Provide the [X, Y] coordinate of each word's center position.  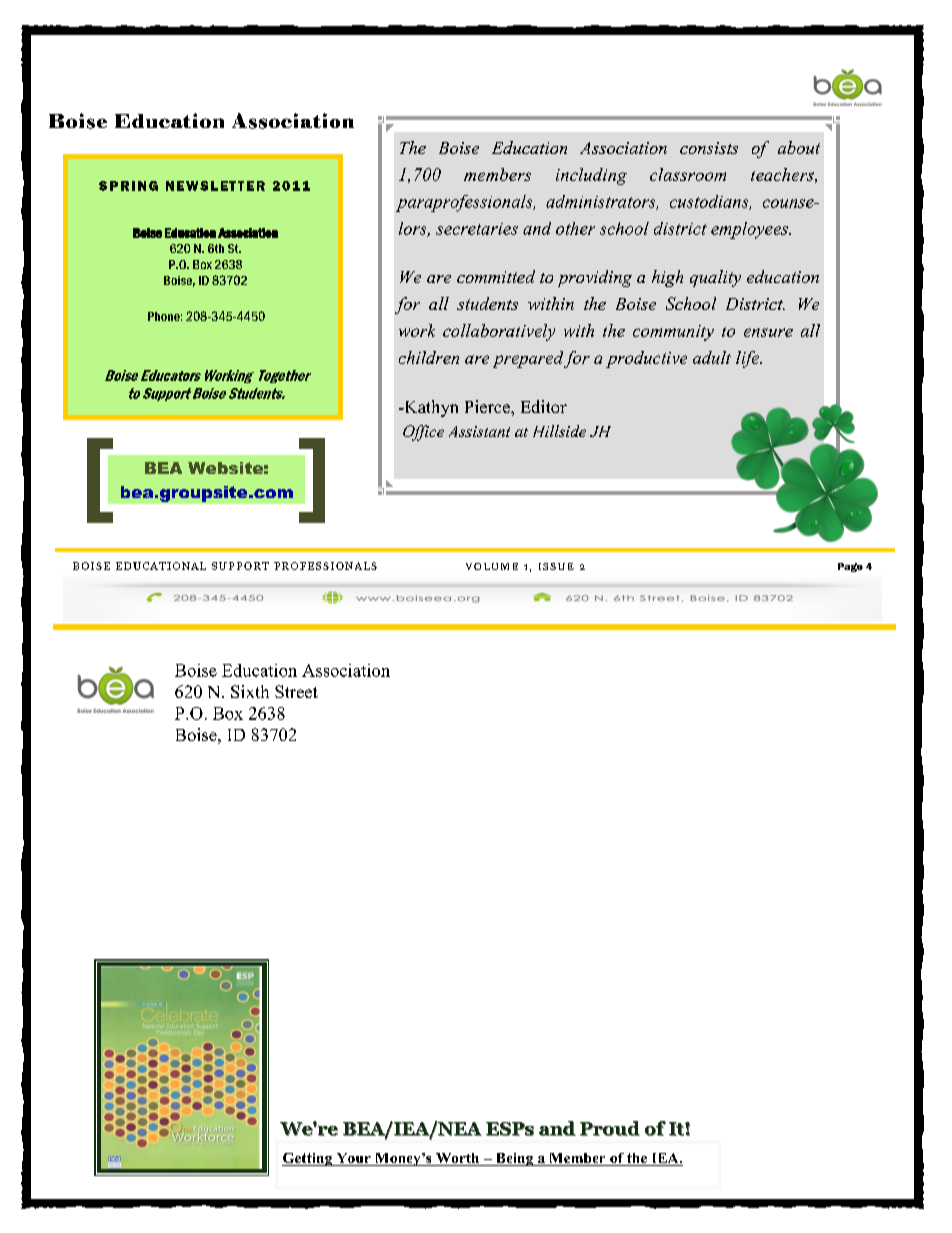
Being [514, 1159]
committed [496, 276]
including [591, 176]
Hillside [559, 431]
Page [850, 567]
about [799, 147]
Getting [308, 1159]
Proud [610, 1128]
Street [296, 691]
